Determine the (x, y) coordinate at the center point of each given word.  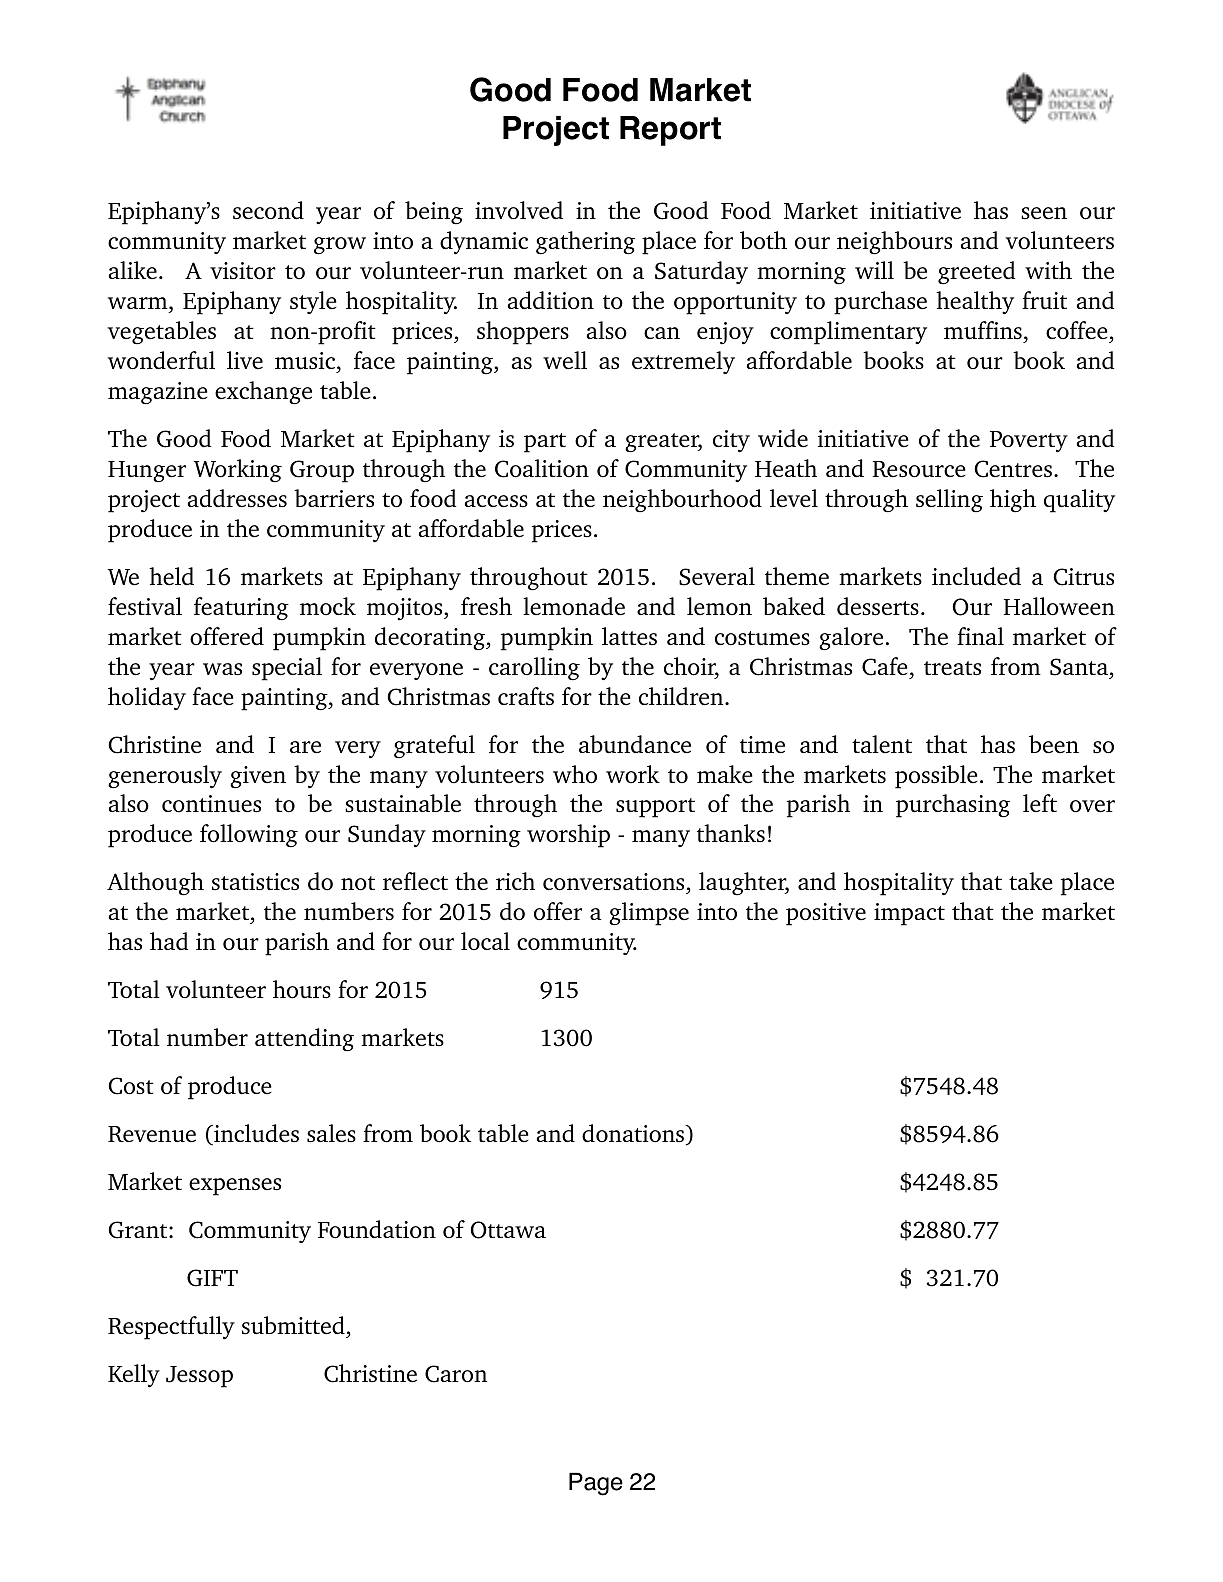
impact (909, 914)
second (268, 210)
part (545, 443)
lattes (629, 636)
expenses (235, 1187)
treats (952, 668)
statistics (255, 882)
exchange (263, 393)
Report (670, 131)
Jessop (199, 1377)
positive (826, 914)
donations (634, 1134)
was (222, 669)
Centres (1013, 469)
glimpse (649, 914)
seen (1044, 213)
